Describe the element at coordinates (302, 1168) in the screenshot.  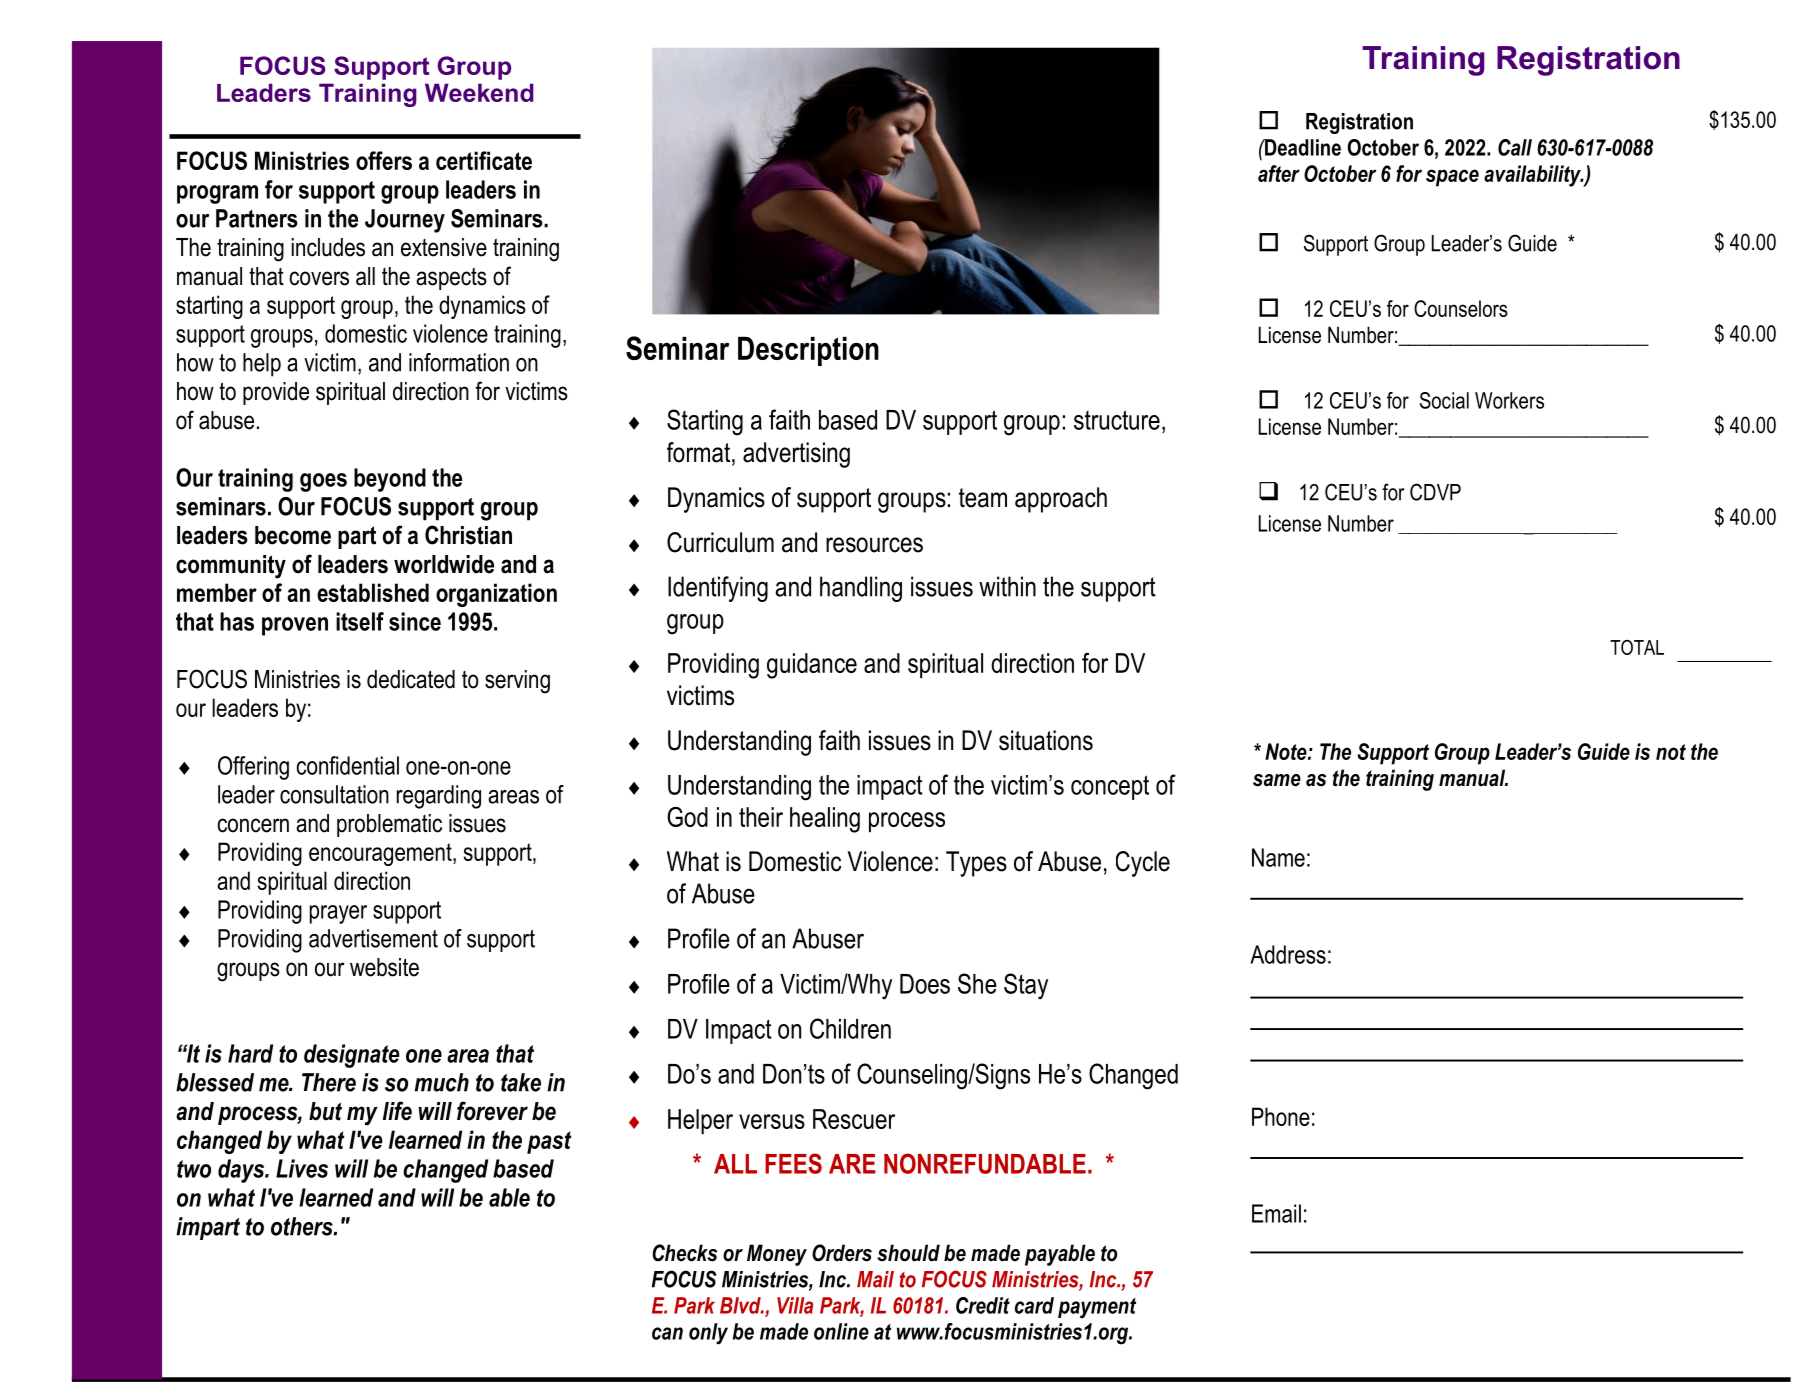
I see `Lives` at that location.
